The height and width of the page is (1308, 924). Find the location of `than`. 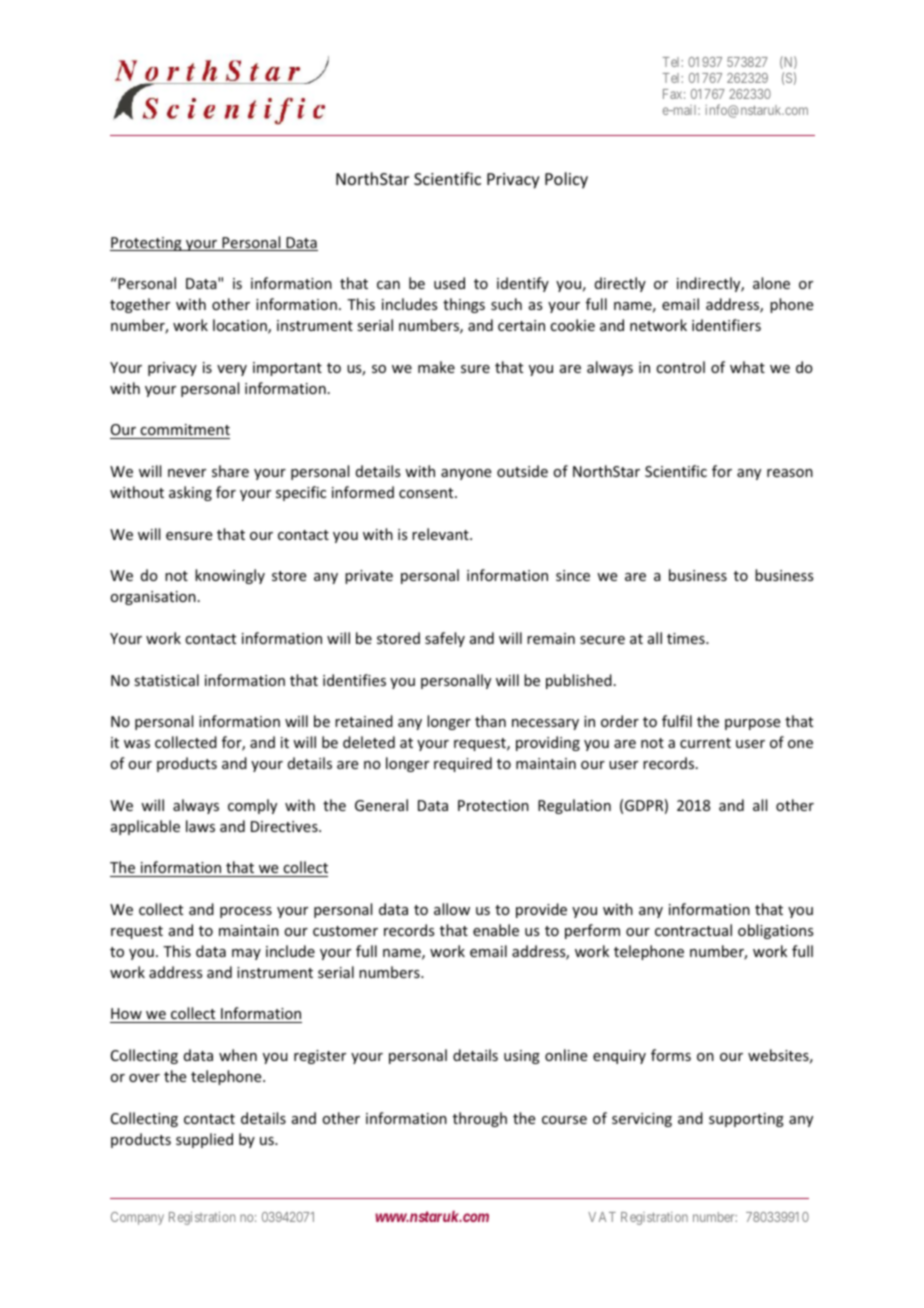

than is located at coordinates (490, 721).
